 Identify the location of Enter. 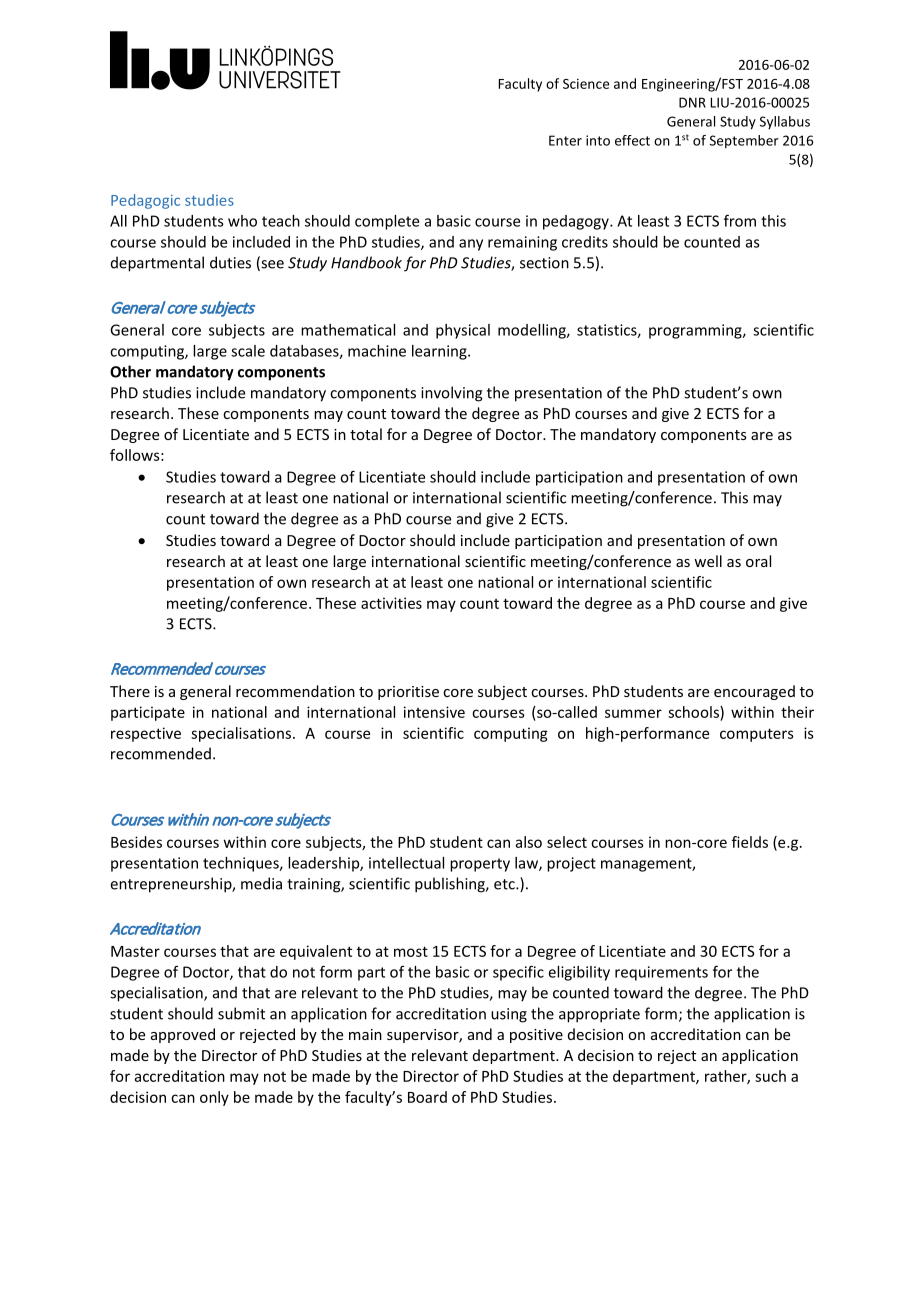
(565, 140).
